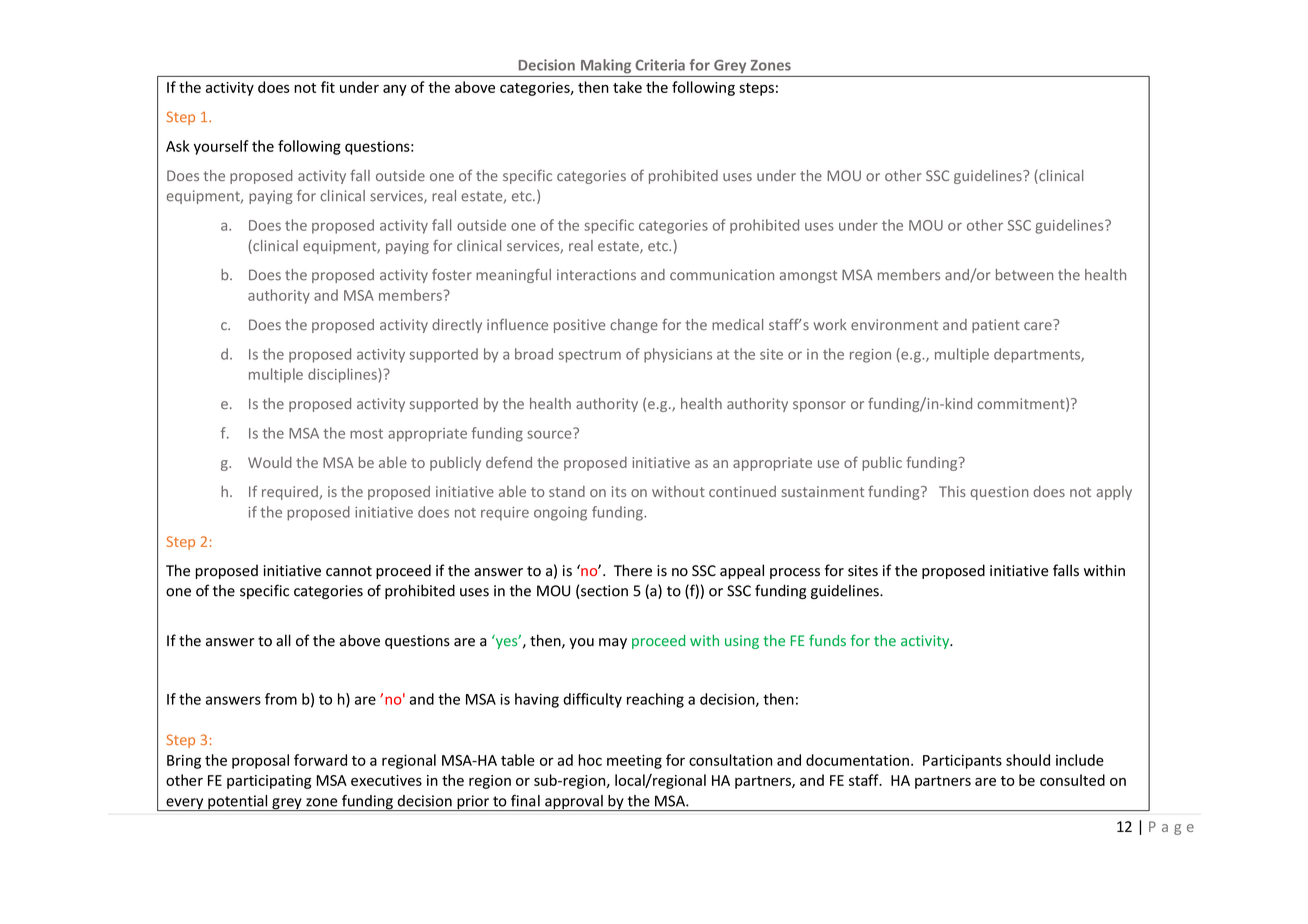  What do you see at coordinates (660, 65) in the screenshot?
I see `Criteria` at bounding box center [660, 65].
